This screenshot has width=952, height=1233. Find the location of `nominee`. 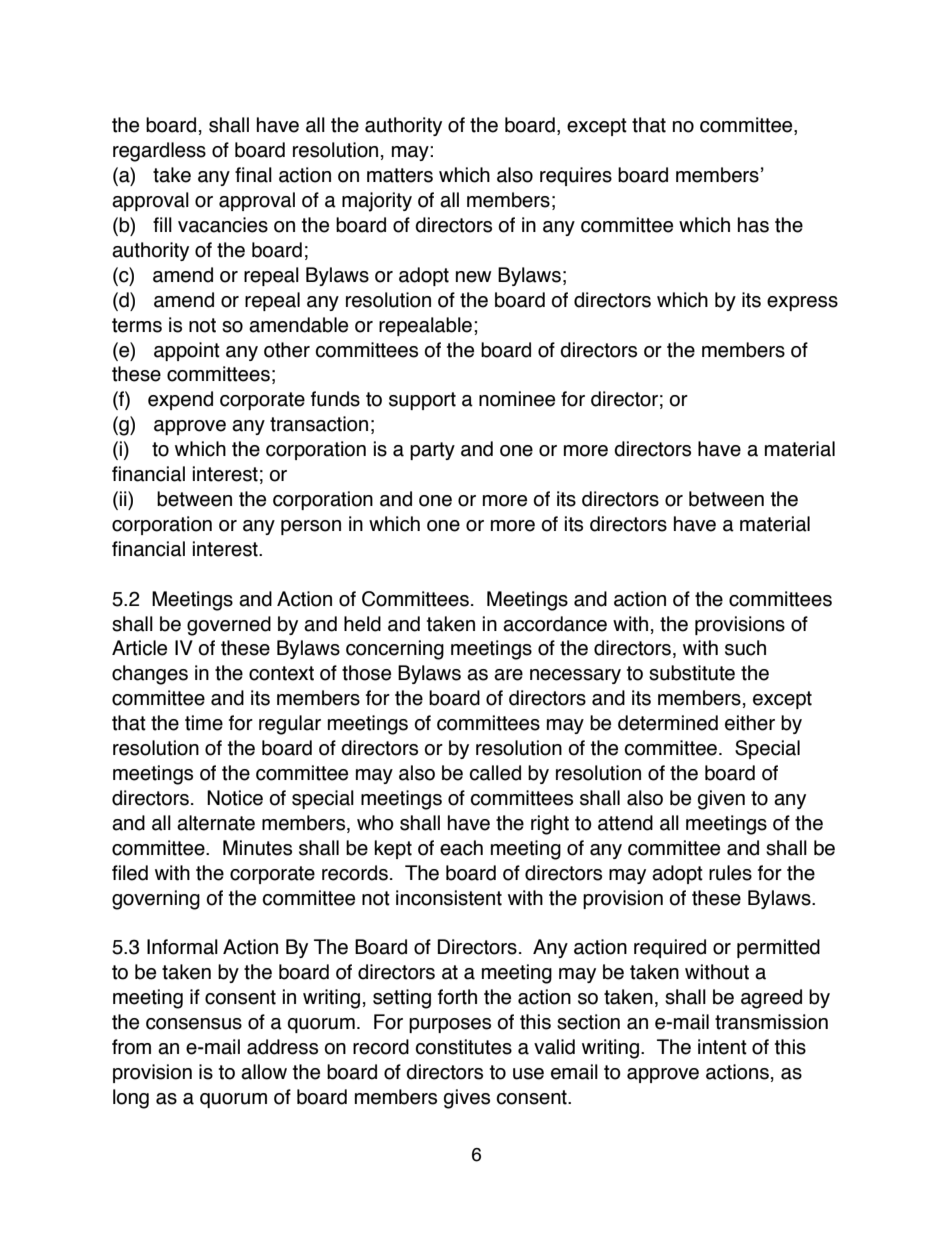

nominee is located at coordinates (517, 399).
